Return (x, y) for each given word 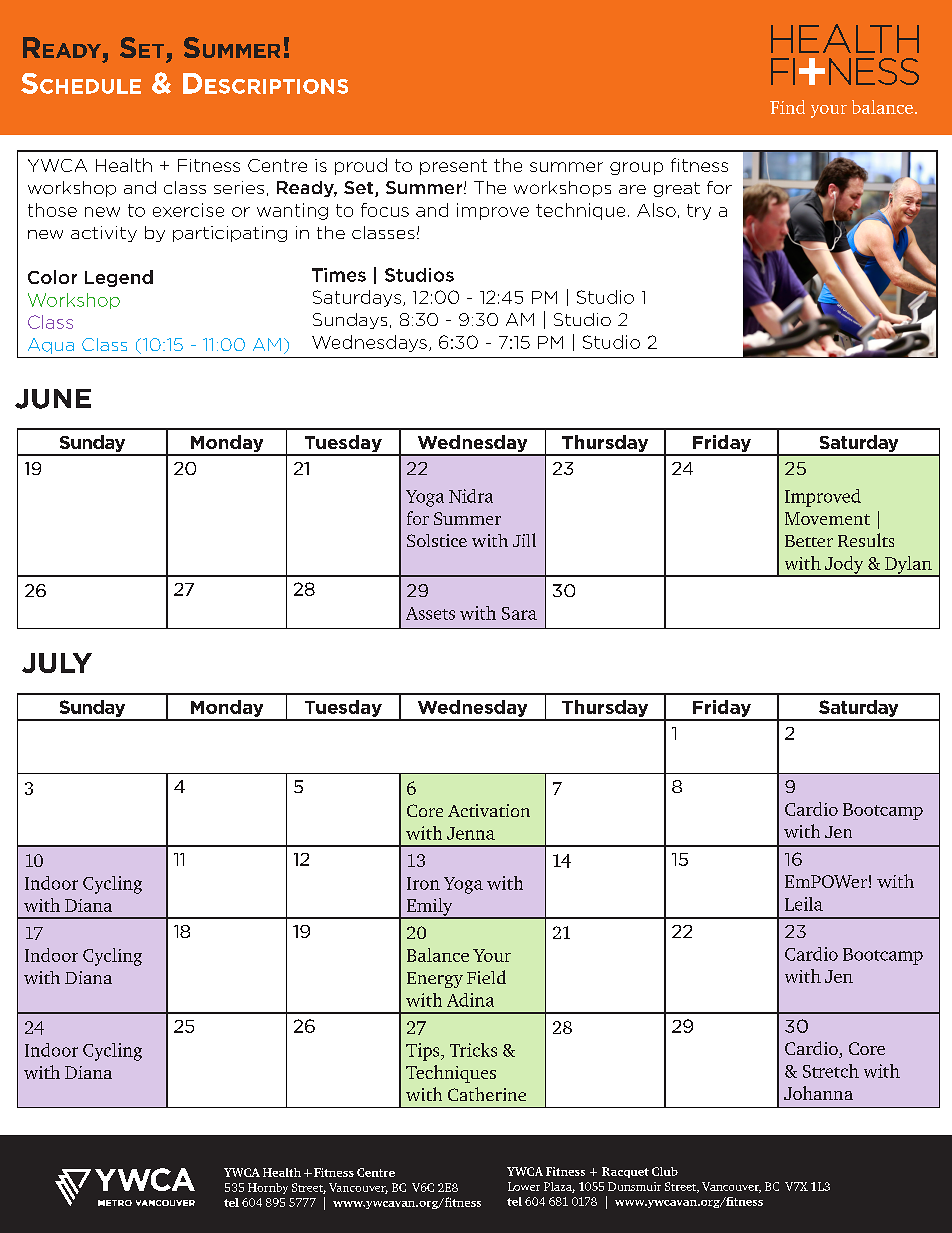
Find (787, 107)
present (453, 167)
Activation (489, 810)
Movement (827, 518)
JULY (57, 663)
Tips (424, 1052)
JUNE (53, 399)
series (239, 187)
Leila (804, 904)
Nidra (471, 496)
